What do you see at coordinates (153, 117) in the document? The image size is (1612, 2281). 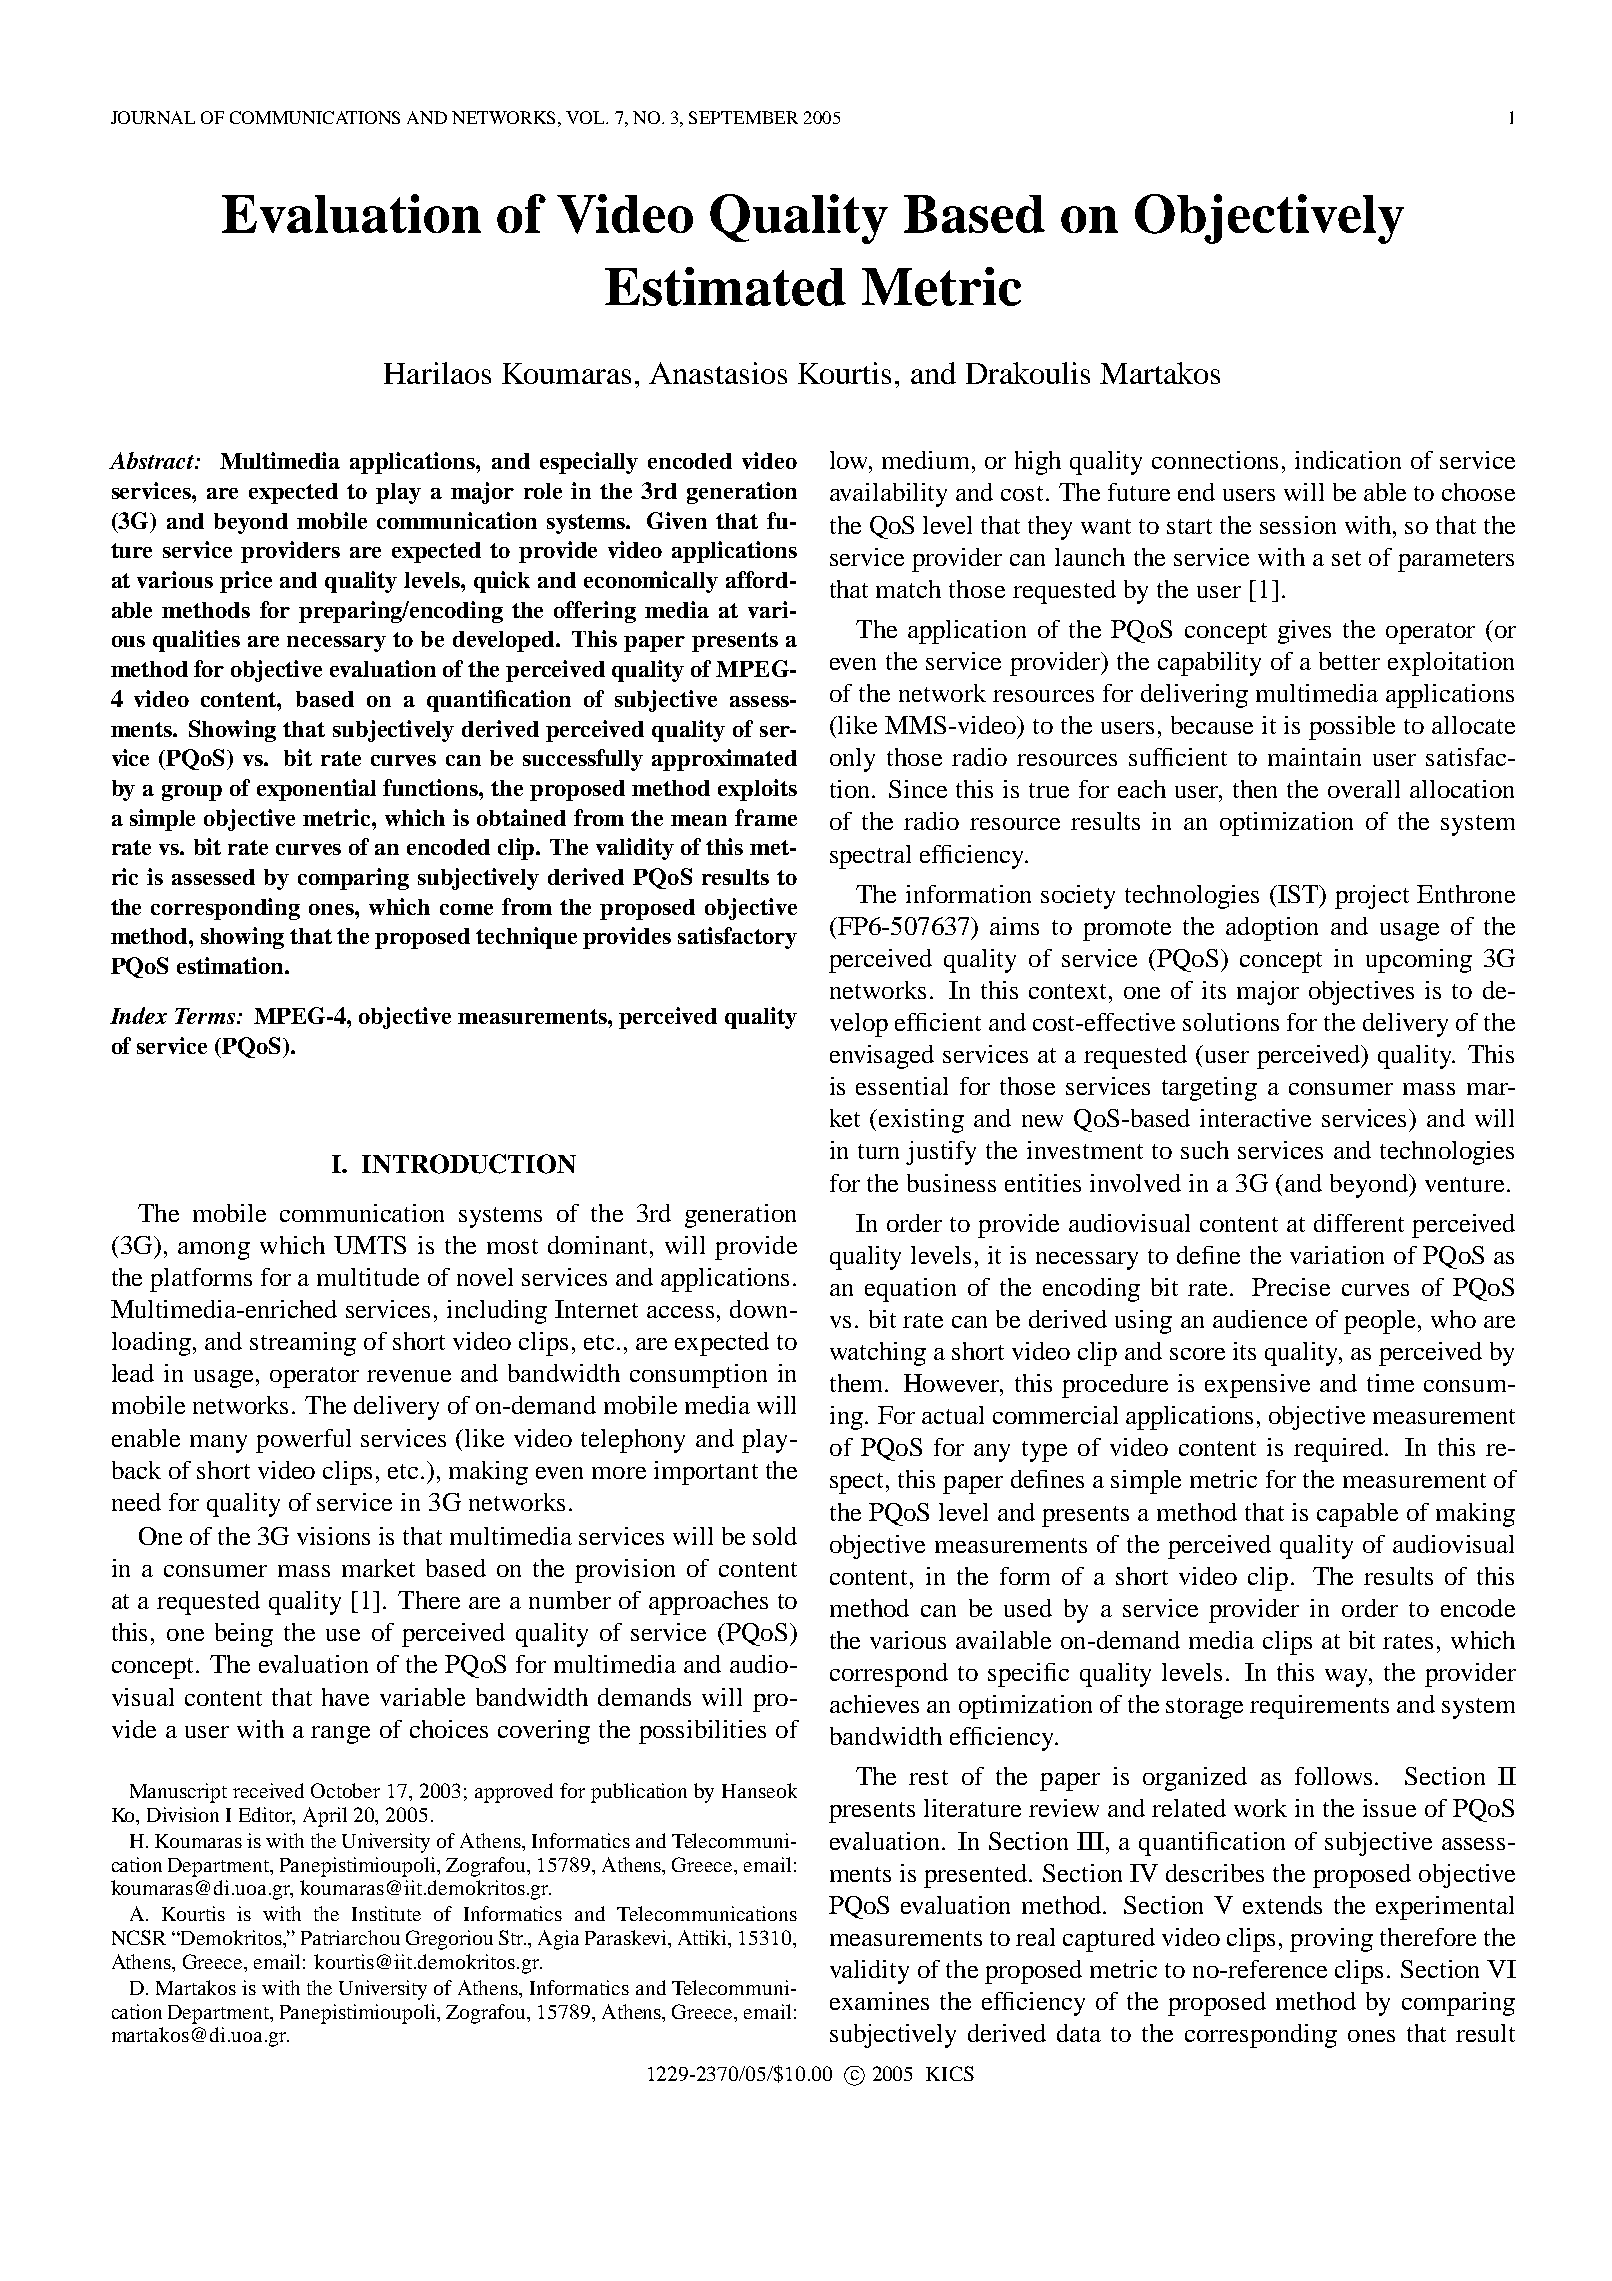 I see `JOURNAL` at bounding box center [153, 117].
